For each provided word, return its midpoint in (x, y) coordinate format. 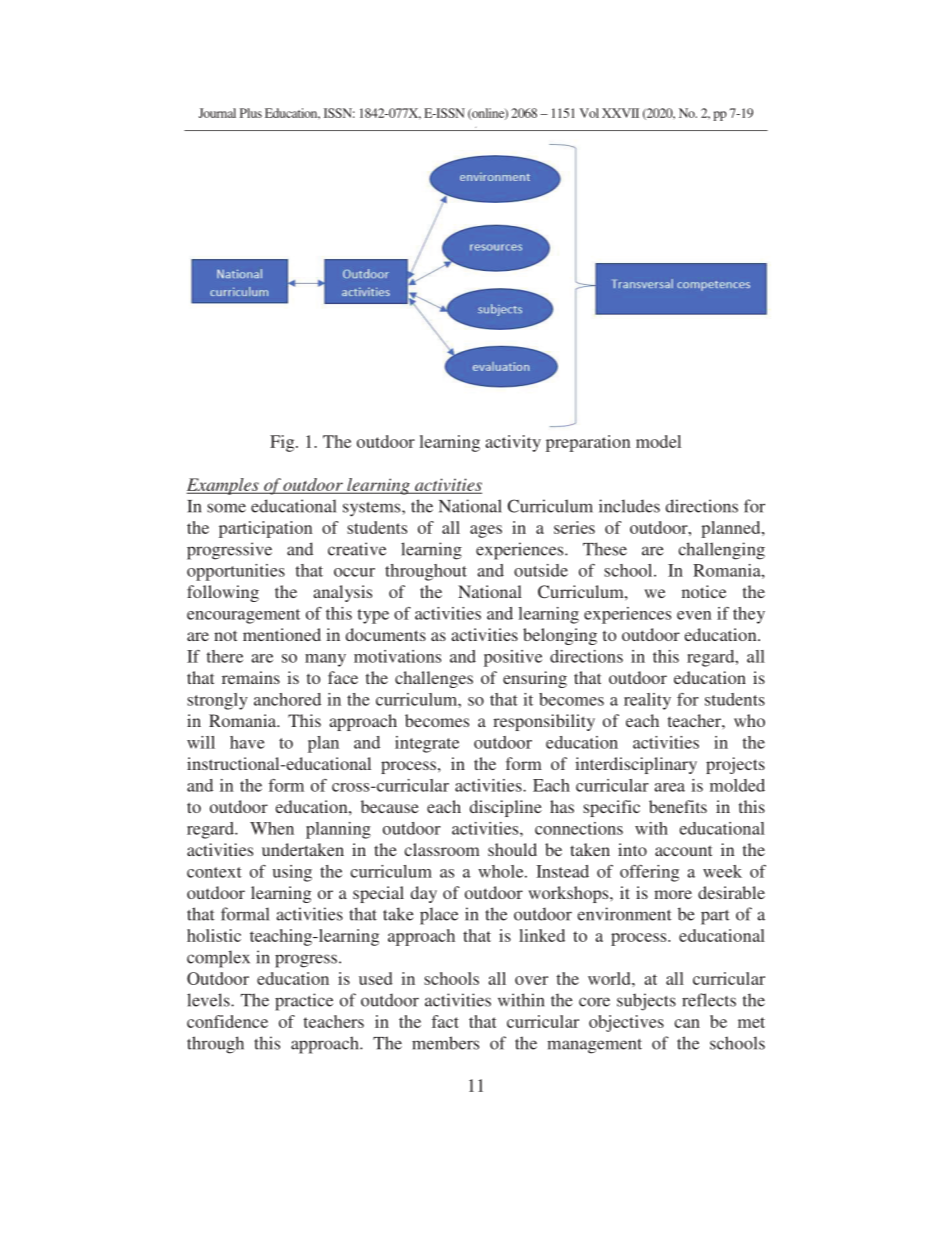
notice (704, 591)
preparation (588, 443)
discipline (506, 808)
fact (445, 1021)
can (687, 1023)
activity (513, 443)
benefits (678, 806)
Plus (251, 113)
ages (486, 531)
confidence (227, 1021)
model (658, 441)
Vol (589, 113)
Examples (223, 486)
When (272, 828)
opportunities (236, 572)
